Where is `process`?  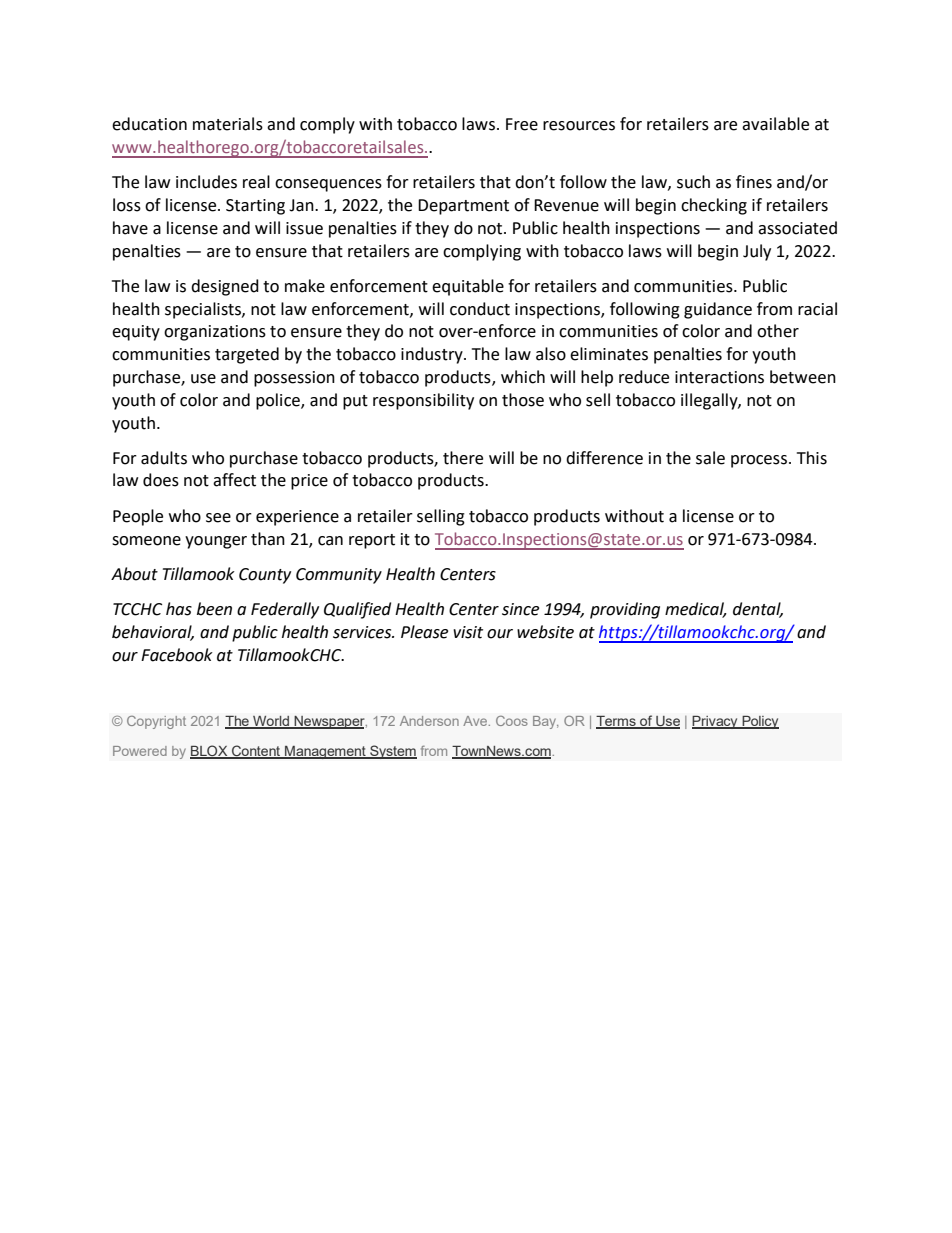
process is located at coordinates (759, 461).
